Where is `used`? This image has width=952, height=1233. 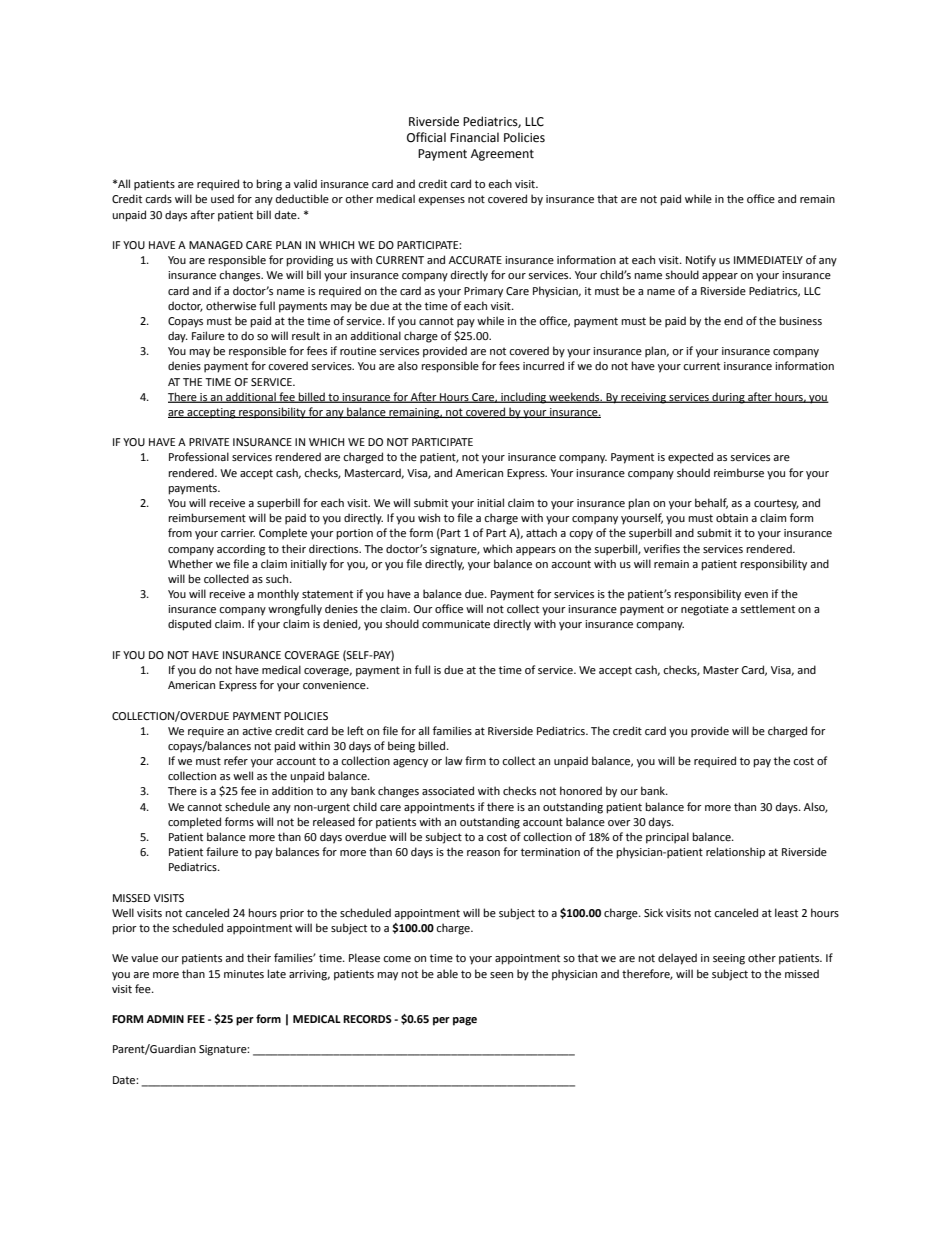
used is located at coordinates (222, 198).
